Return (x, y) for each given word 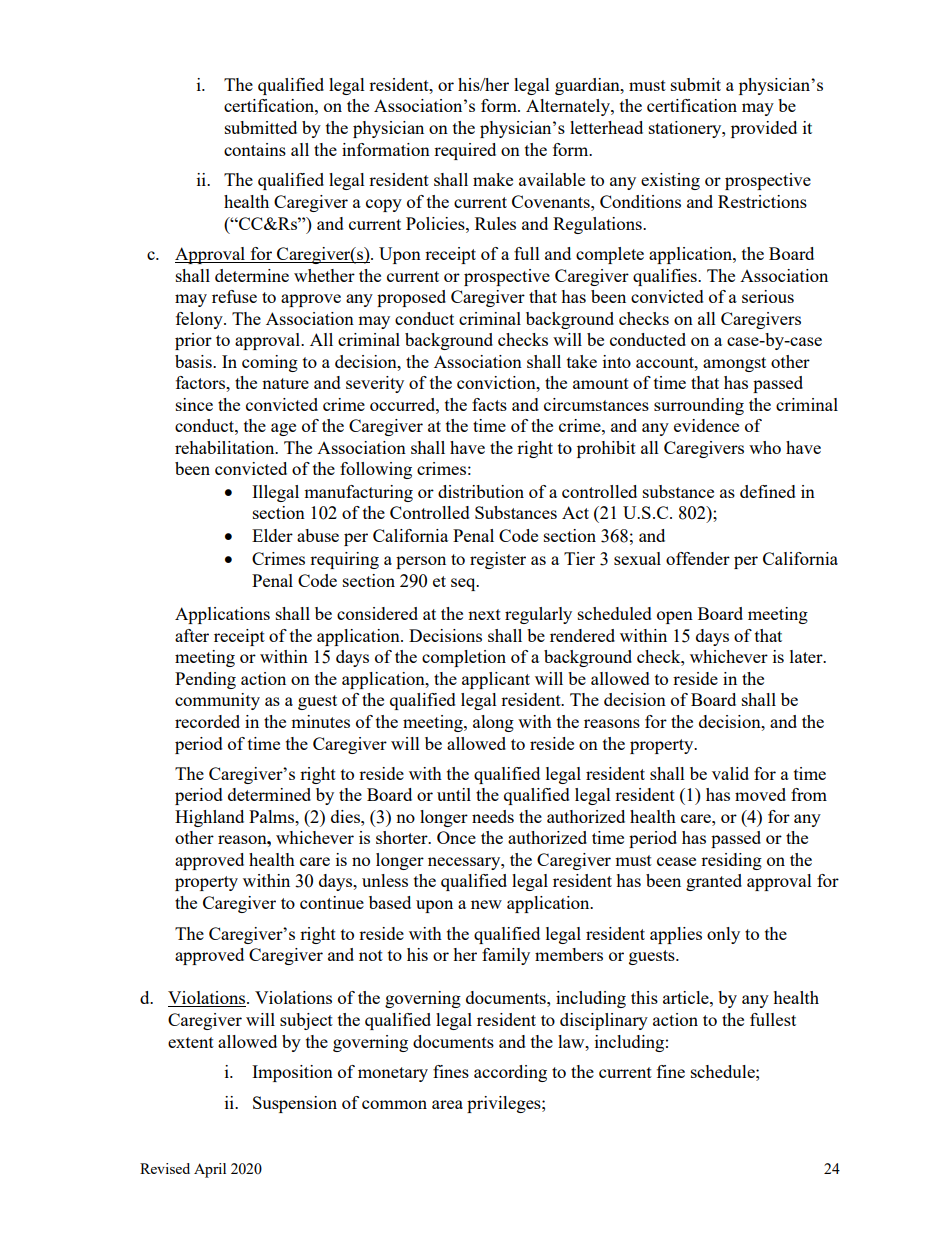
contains (255, 149)
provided (764, 129)
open (675, 617)
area (447, 1104)
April (210, 1170)
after (192, 635)
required (465, 151)
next (484, 614)
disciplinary (604, 1021)
